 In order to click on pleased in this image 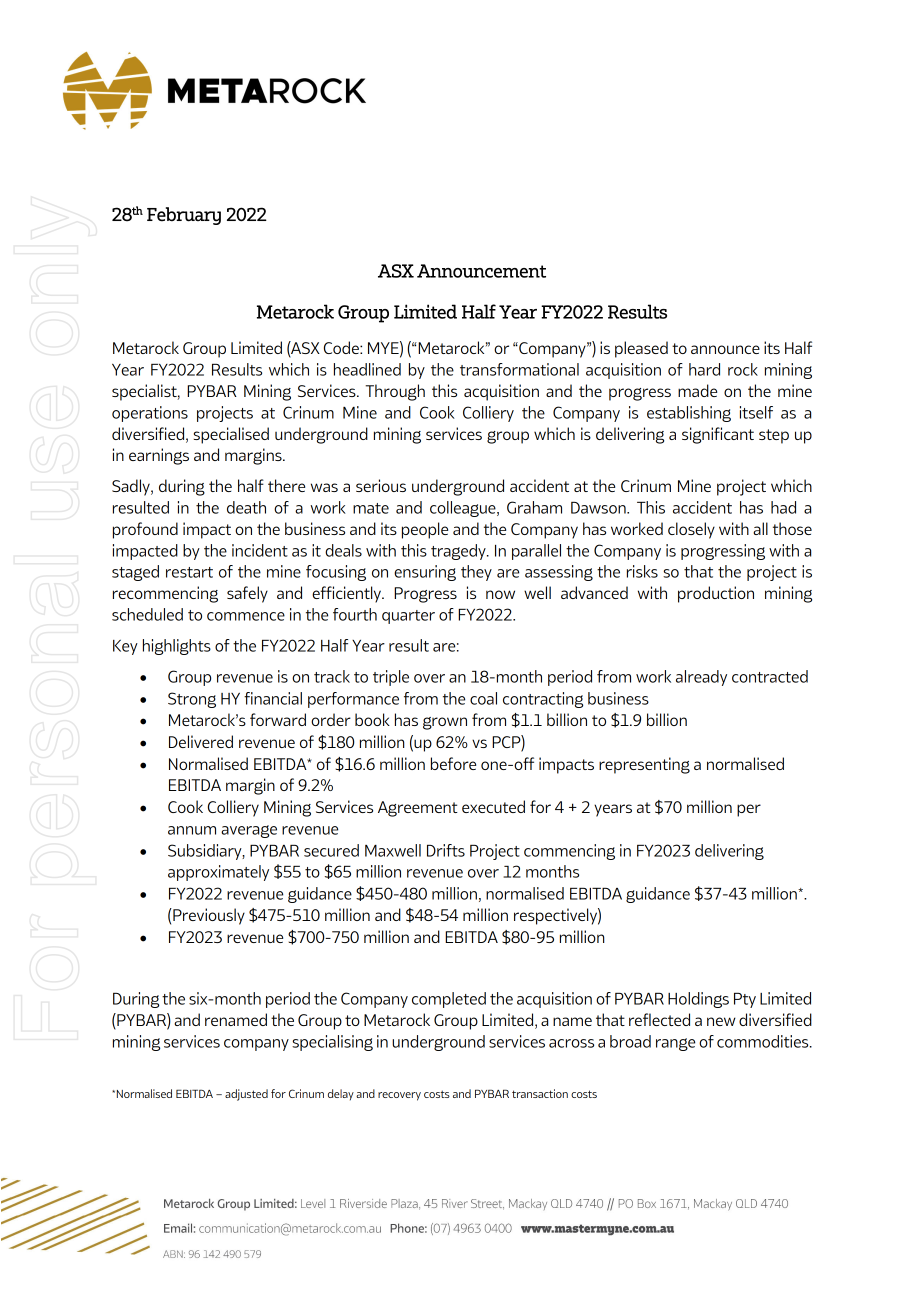, I will do `click(641, 349)`.
